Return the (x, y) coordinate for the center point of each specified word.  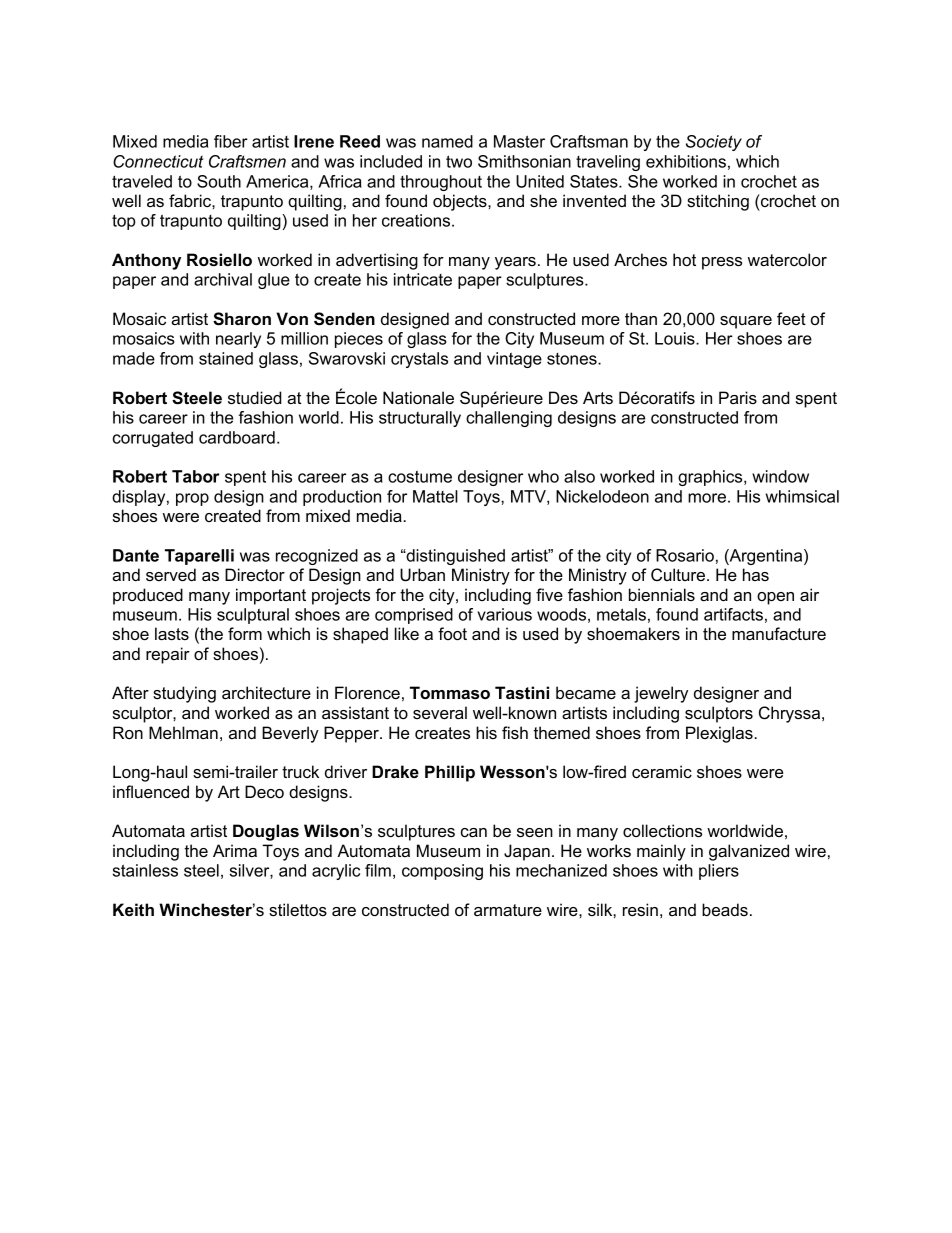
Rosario (685, 555)
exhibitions (686, 161)
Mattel (435, 496)
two (459, 161)
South (219, 181)
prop (192, 499)
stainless (145, 870)
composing (442, 872)
